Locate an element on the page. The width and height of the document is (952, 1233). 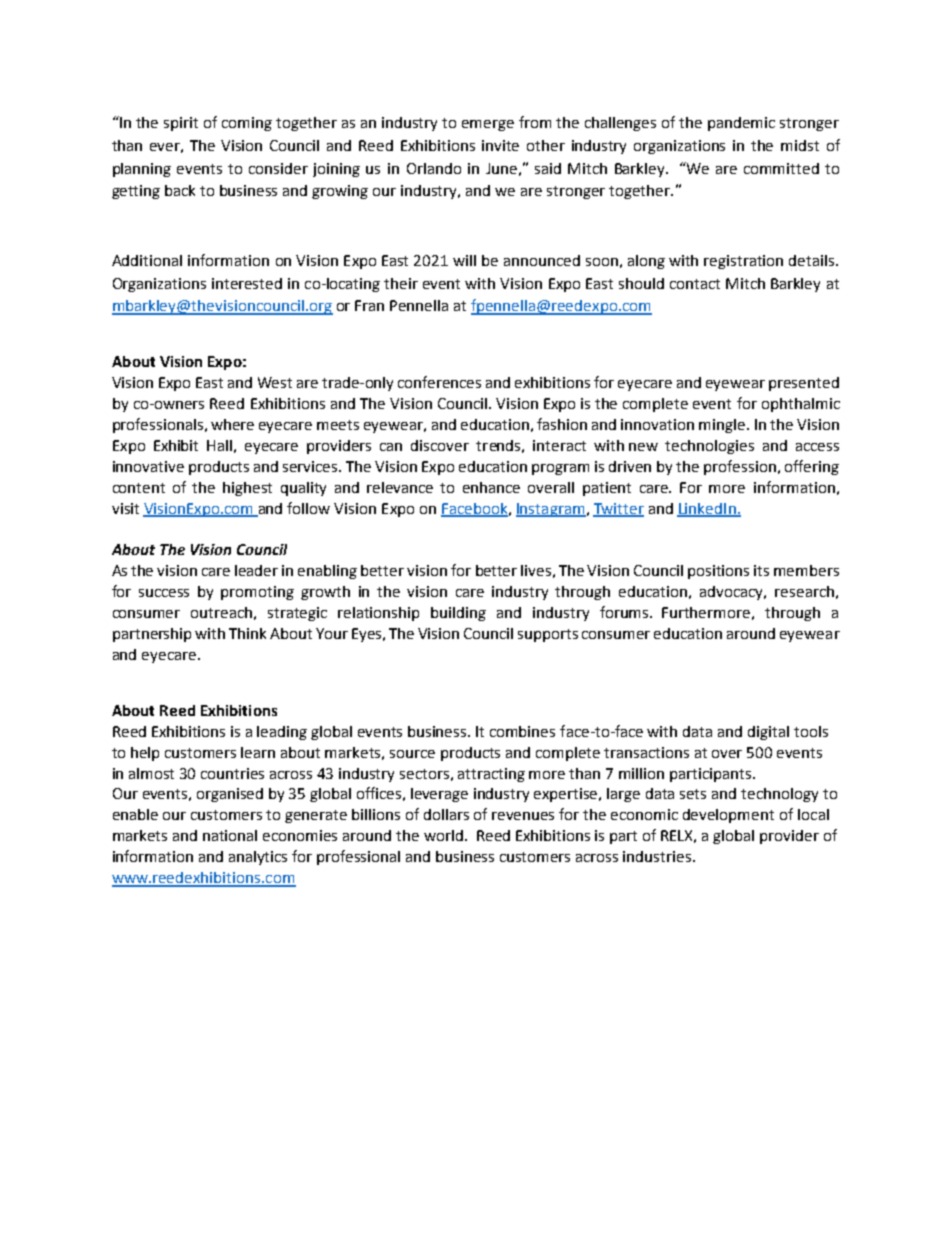
development is located at coordinates (728, 816).
